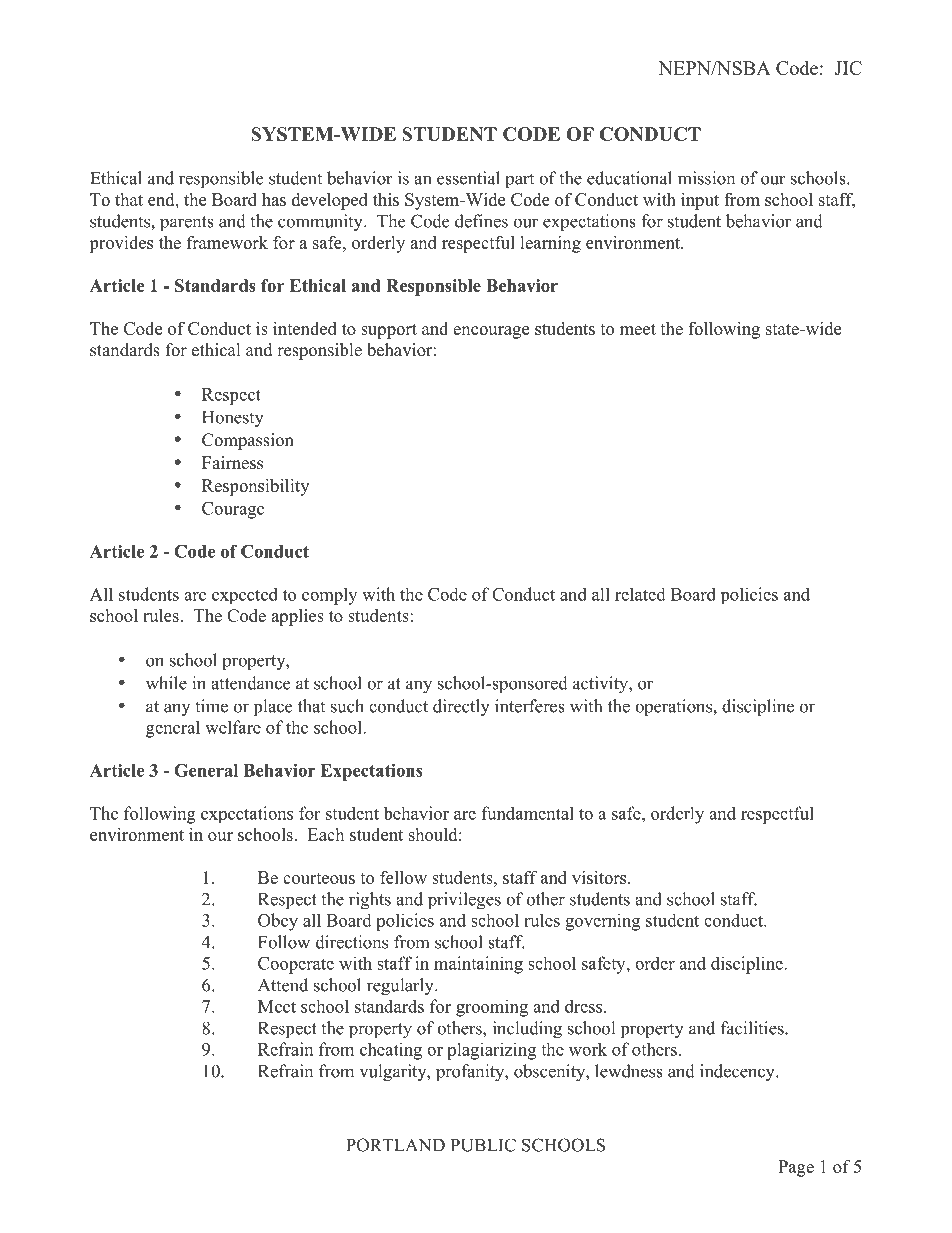 The width and height of the image is (952, 1233). I want to click on expected, so click(245, 595).
